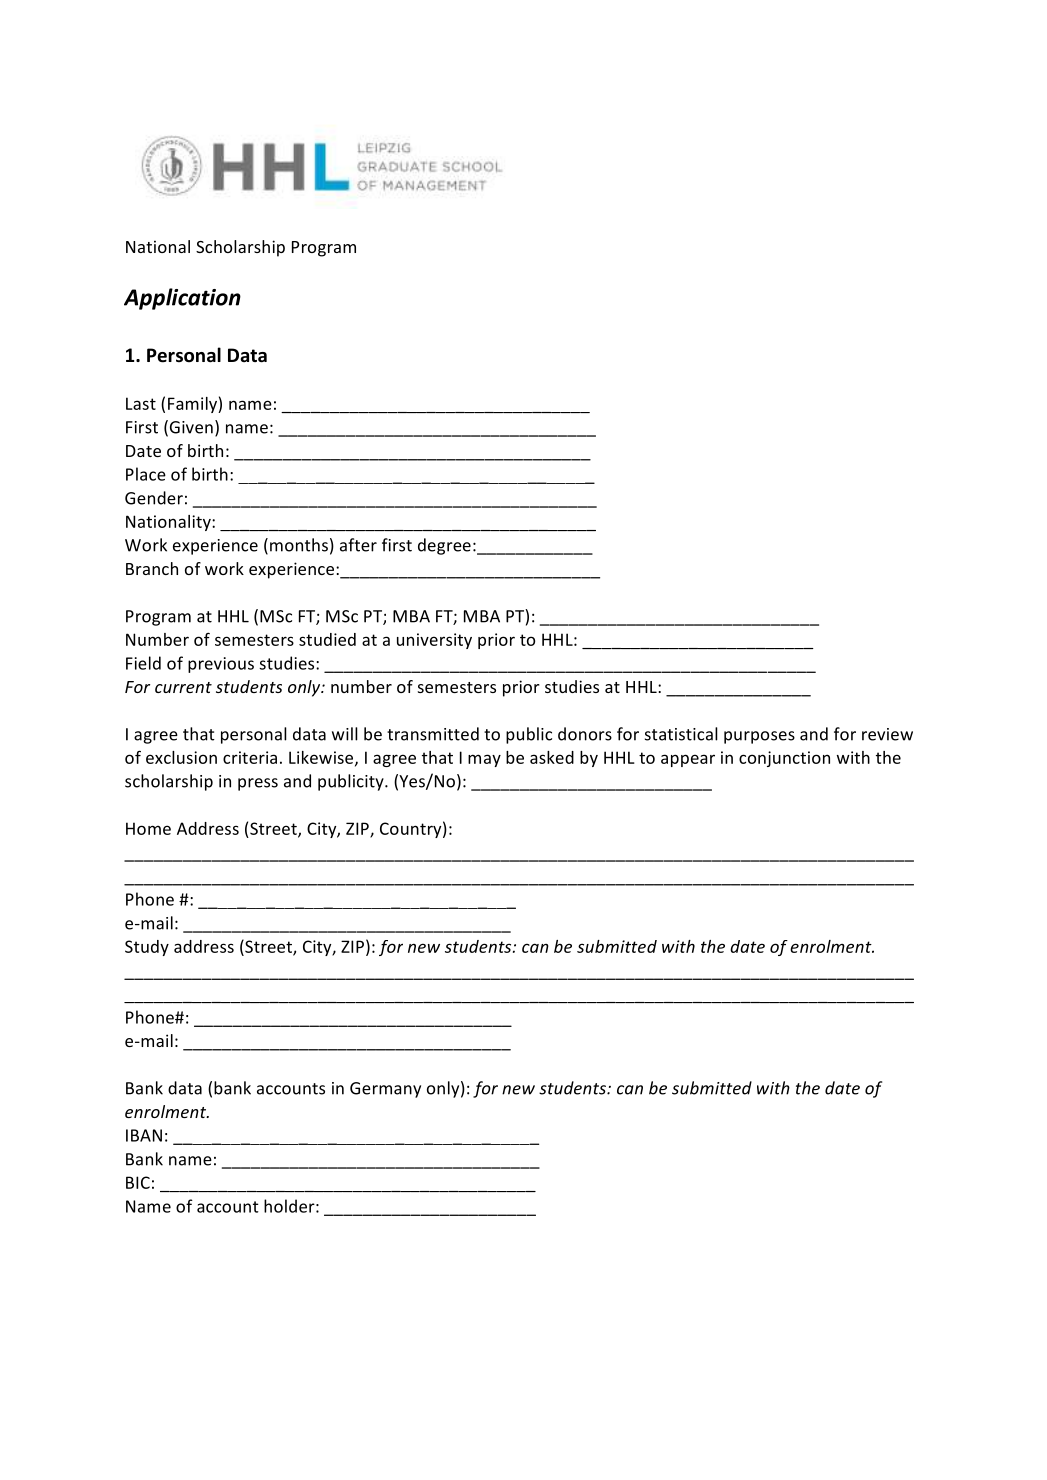 Image resolution: width=1047 pixels, height=1480 pixels. Describe the element at coordinates (434, 641) in the document. I see `university` at that location.
